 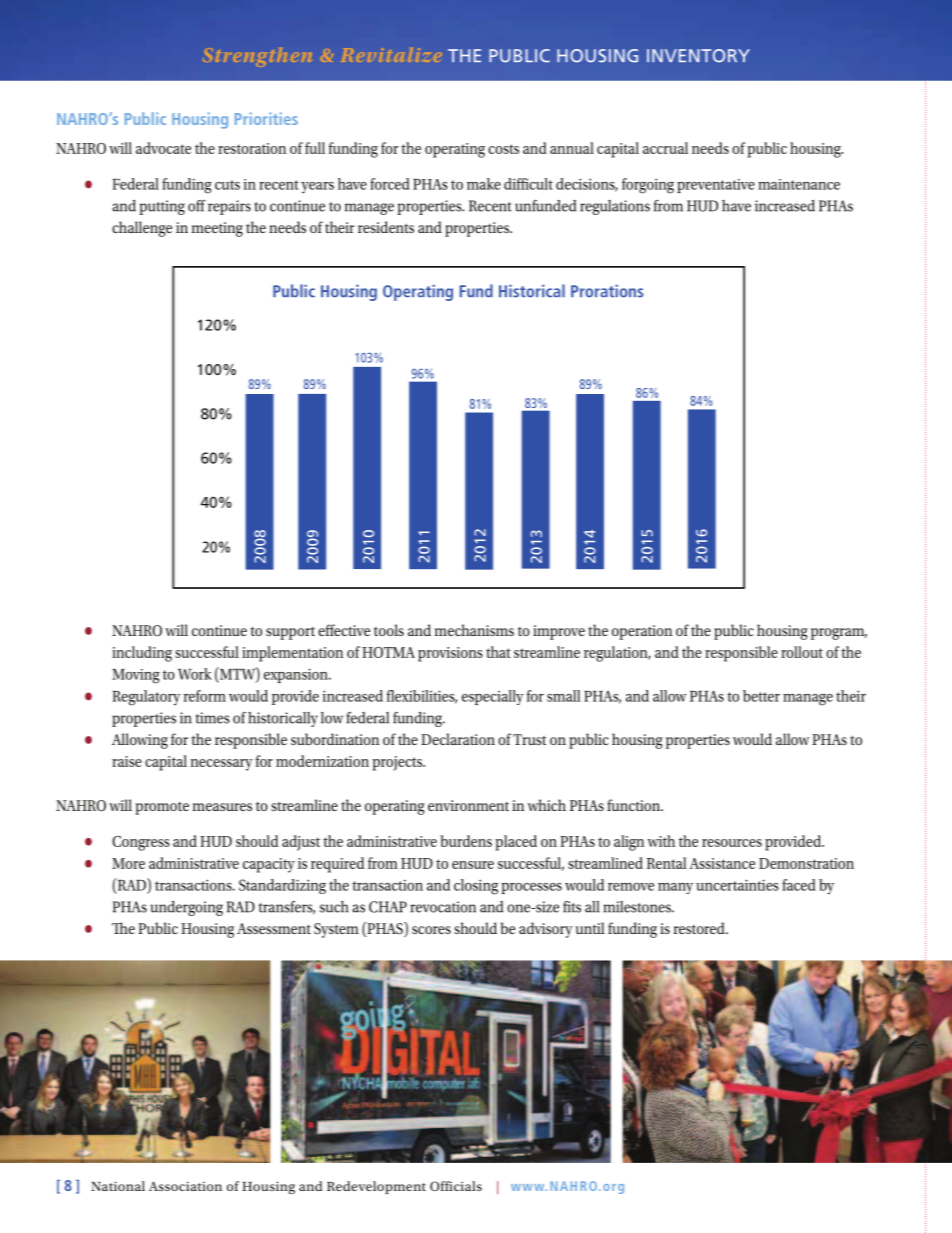 I want to click on resources, so click(x=732, y=843).
